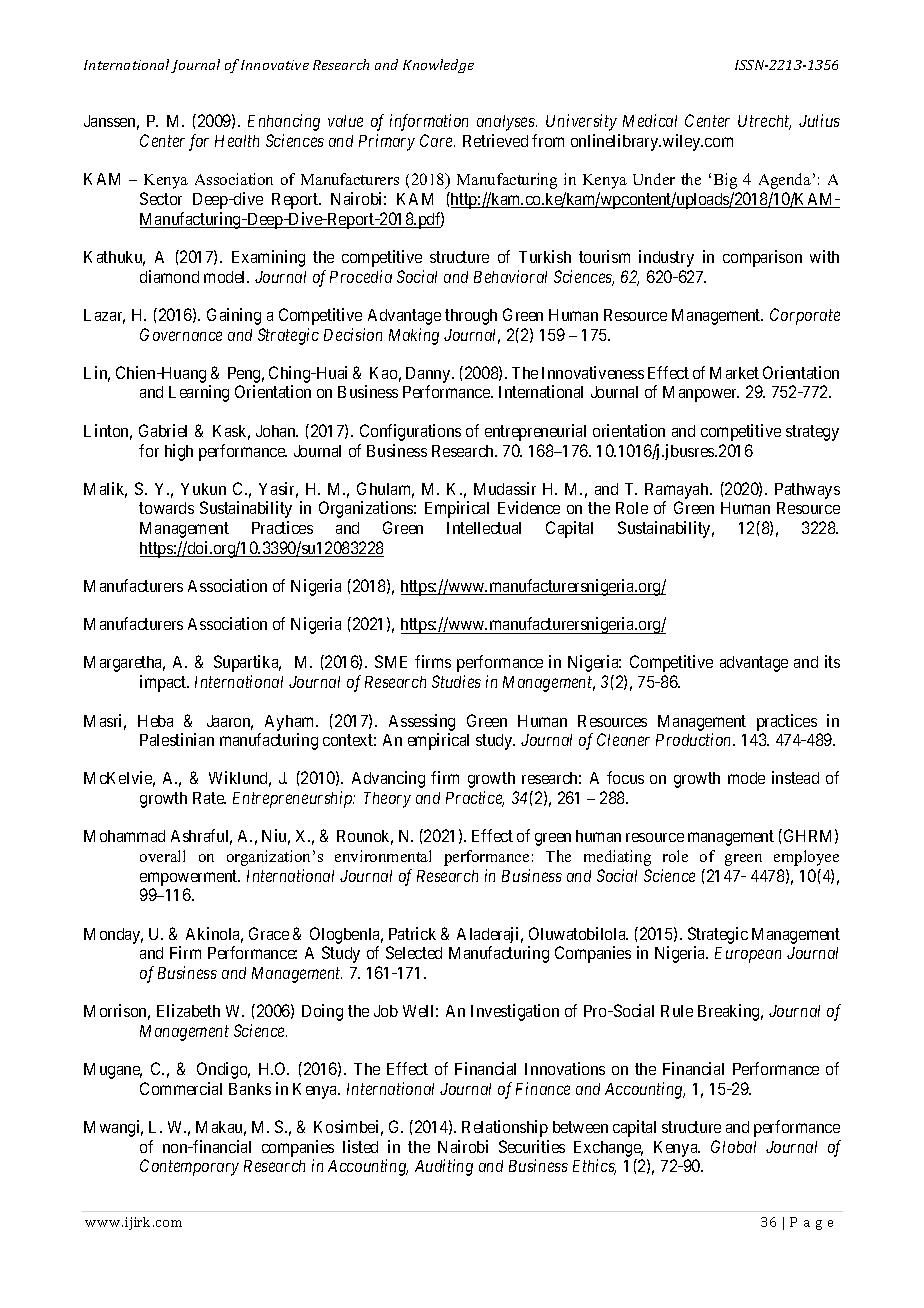  I want to click on empowerment, so click(190, 878).
